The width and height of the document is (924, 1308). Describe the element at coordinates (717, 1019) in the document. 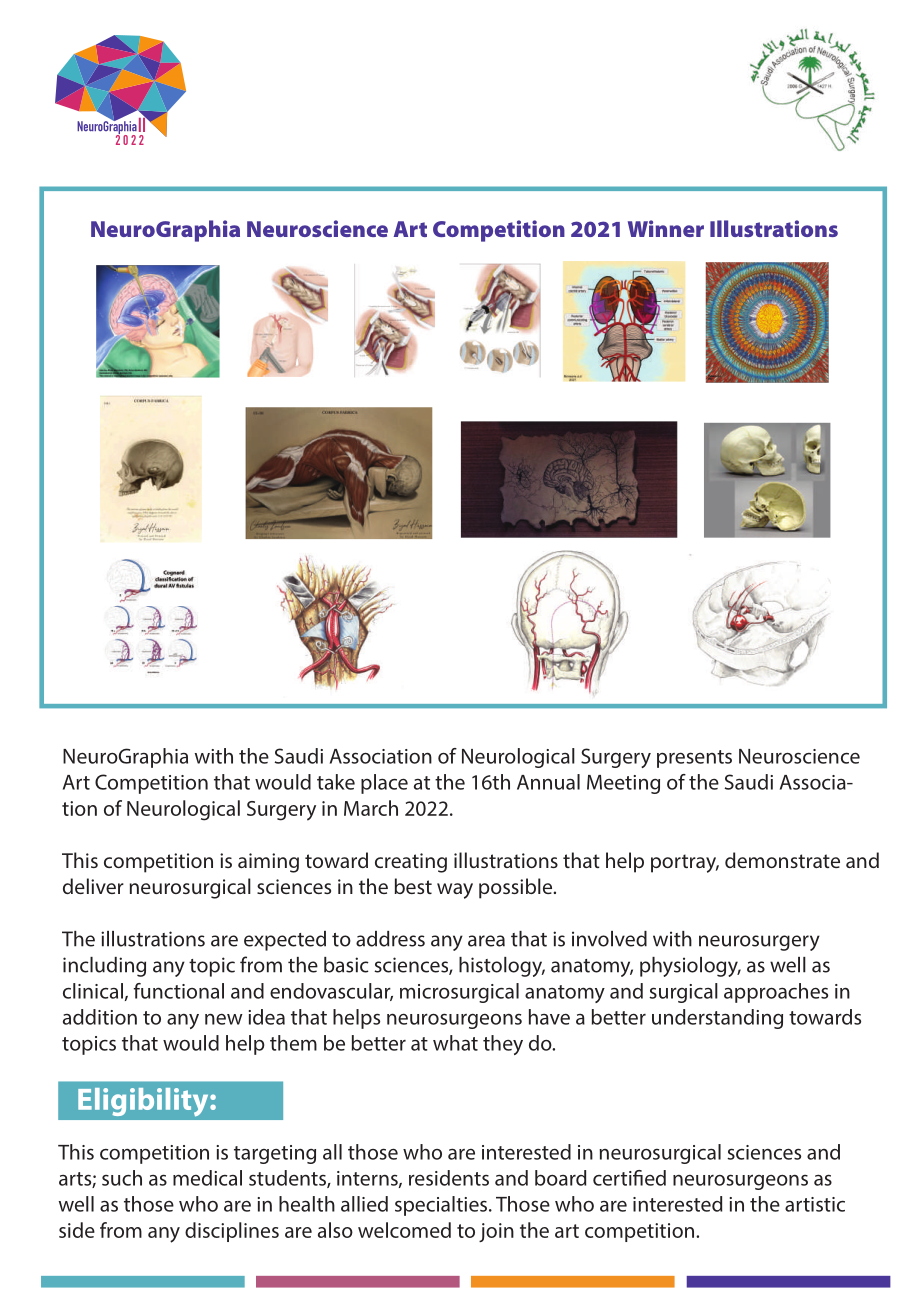

I see `understanding` at that location.
